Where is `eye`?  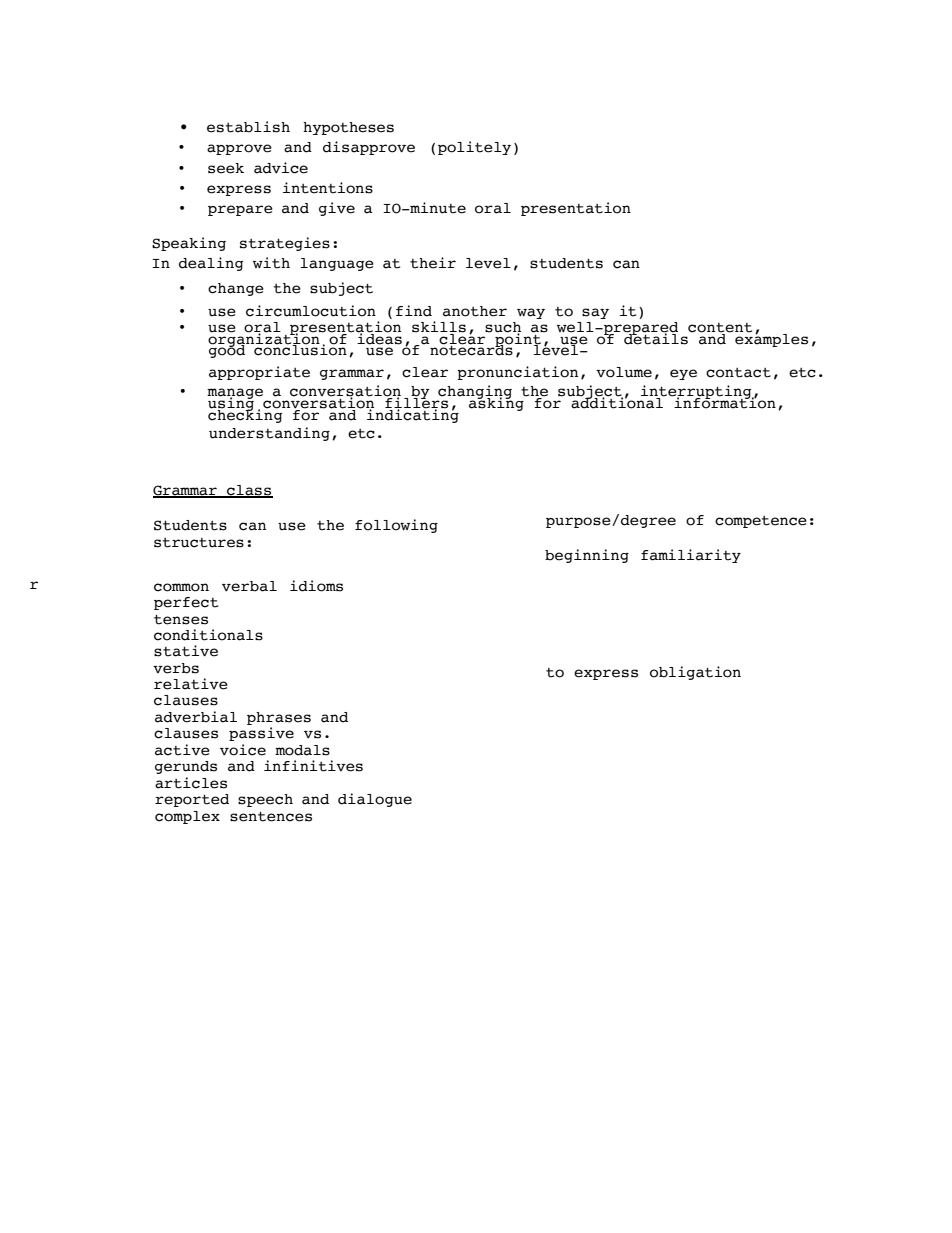
eye is located at coordinates (683, 374).
